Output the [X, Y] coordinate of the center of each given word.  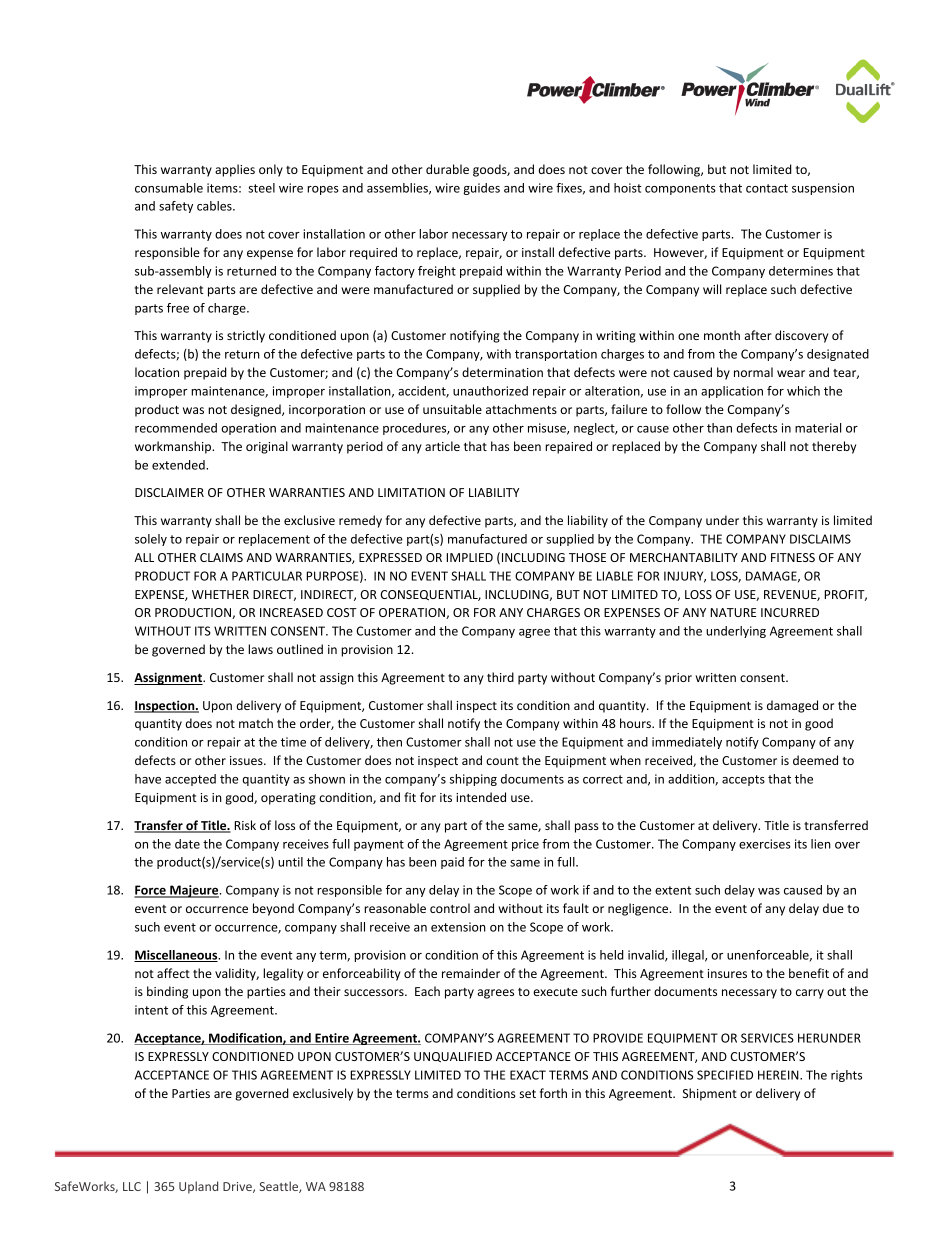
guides [481, 189]
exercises [765, 844]
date [187, 844]
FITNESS [793, 557]
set [528, 1094]
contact [767, 188]
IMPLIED [469, 557]
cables [215, 206]
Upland [198, 1187]
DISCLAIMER [169, 492]
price [525, 845]
